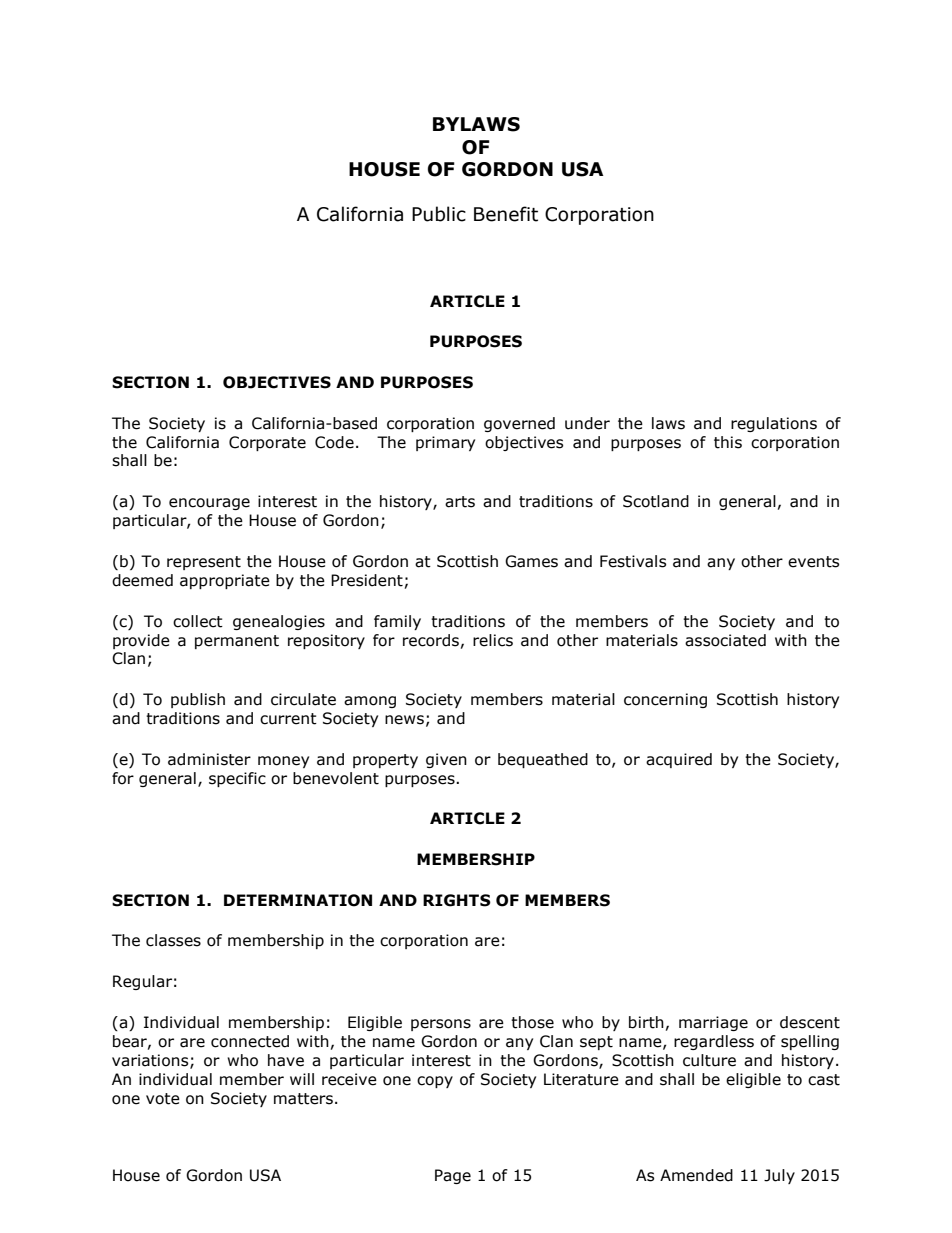  I want to click on Page, so click(453, 1176).
